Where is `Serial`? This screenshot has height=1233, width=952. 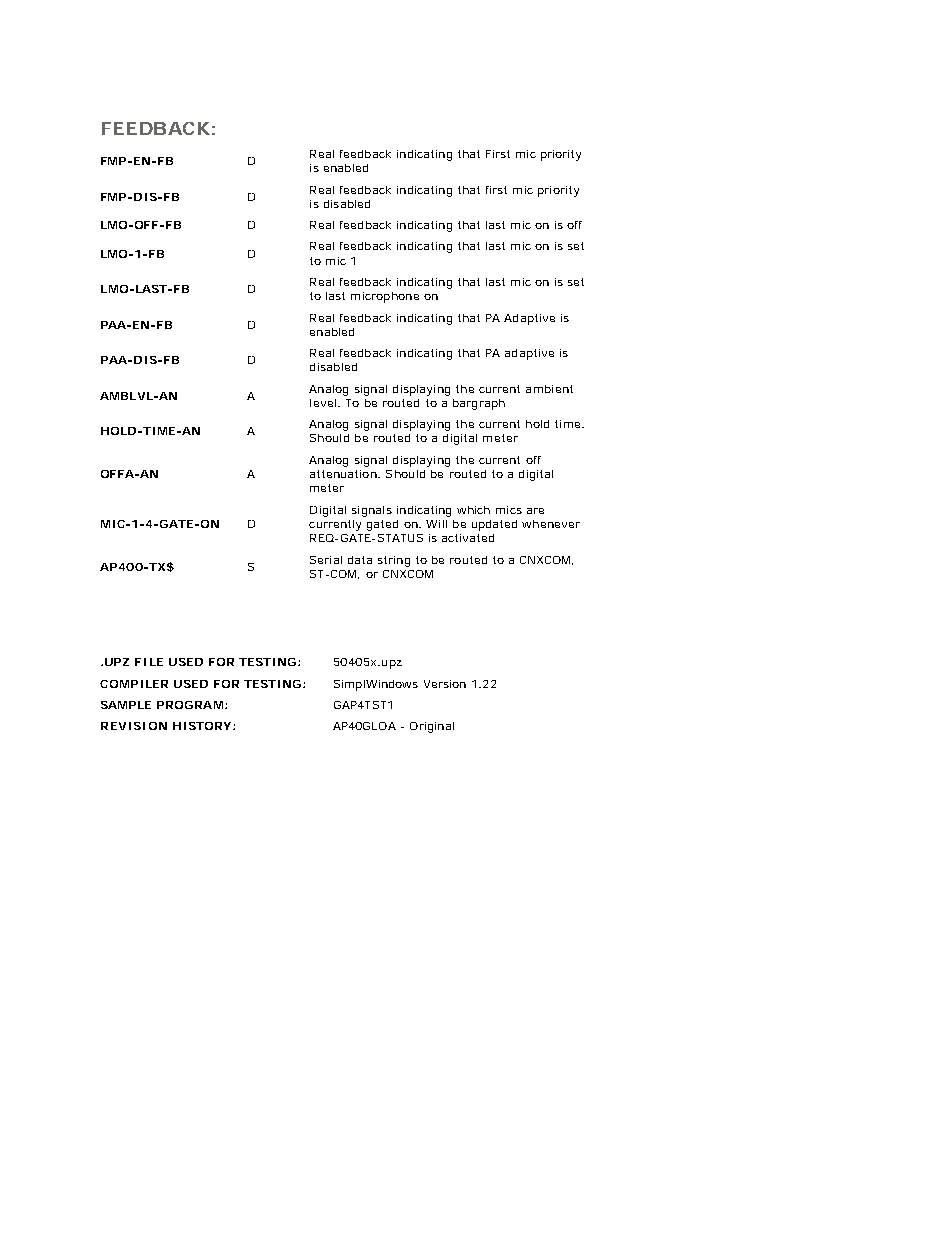 Serial is located at coordinates (326, 560).
